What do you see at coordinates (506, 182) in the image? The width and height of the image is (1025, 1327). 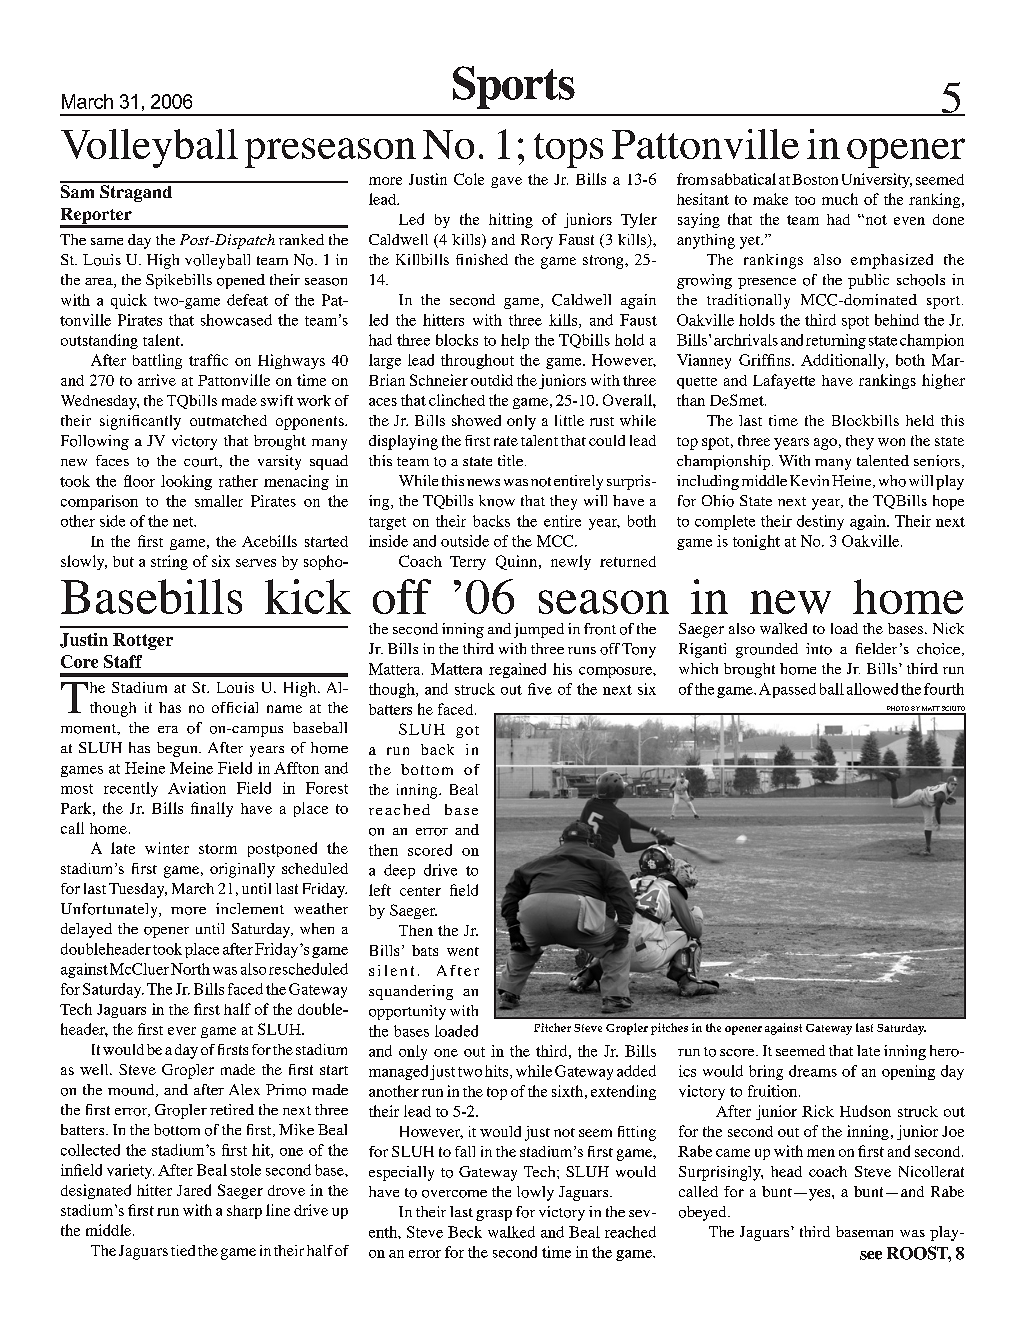 I see `gave` at bounding box center [506, 182].
